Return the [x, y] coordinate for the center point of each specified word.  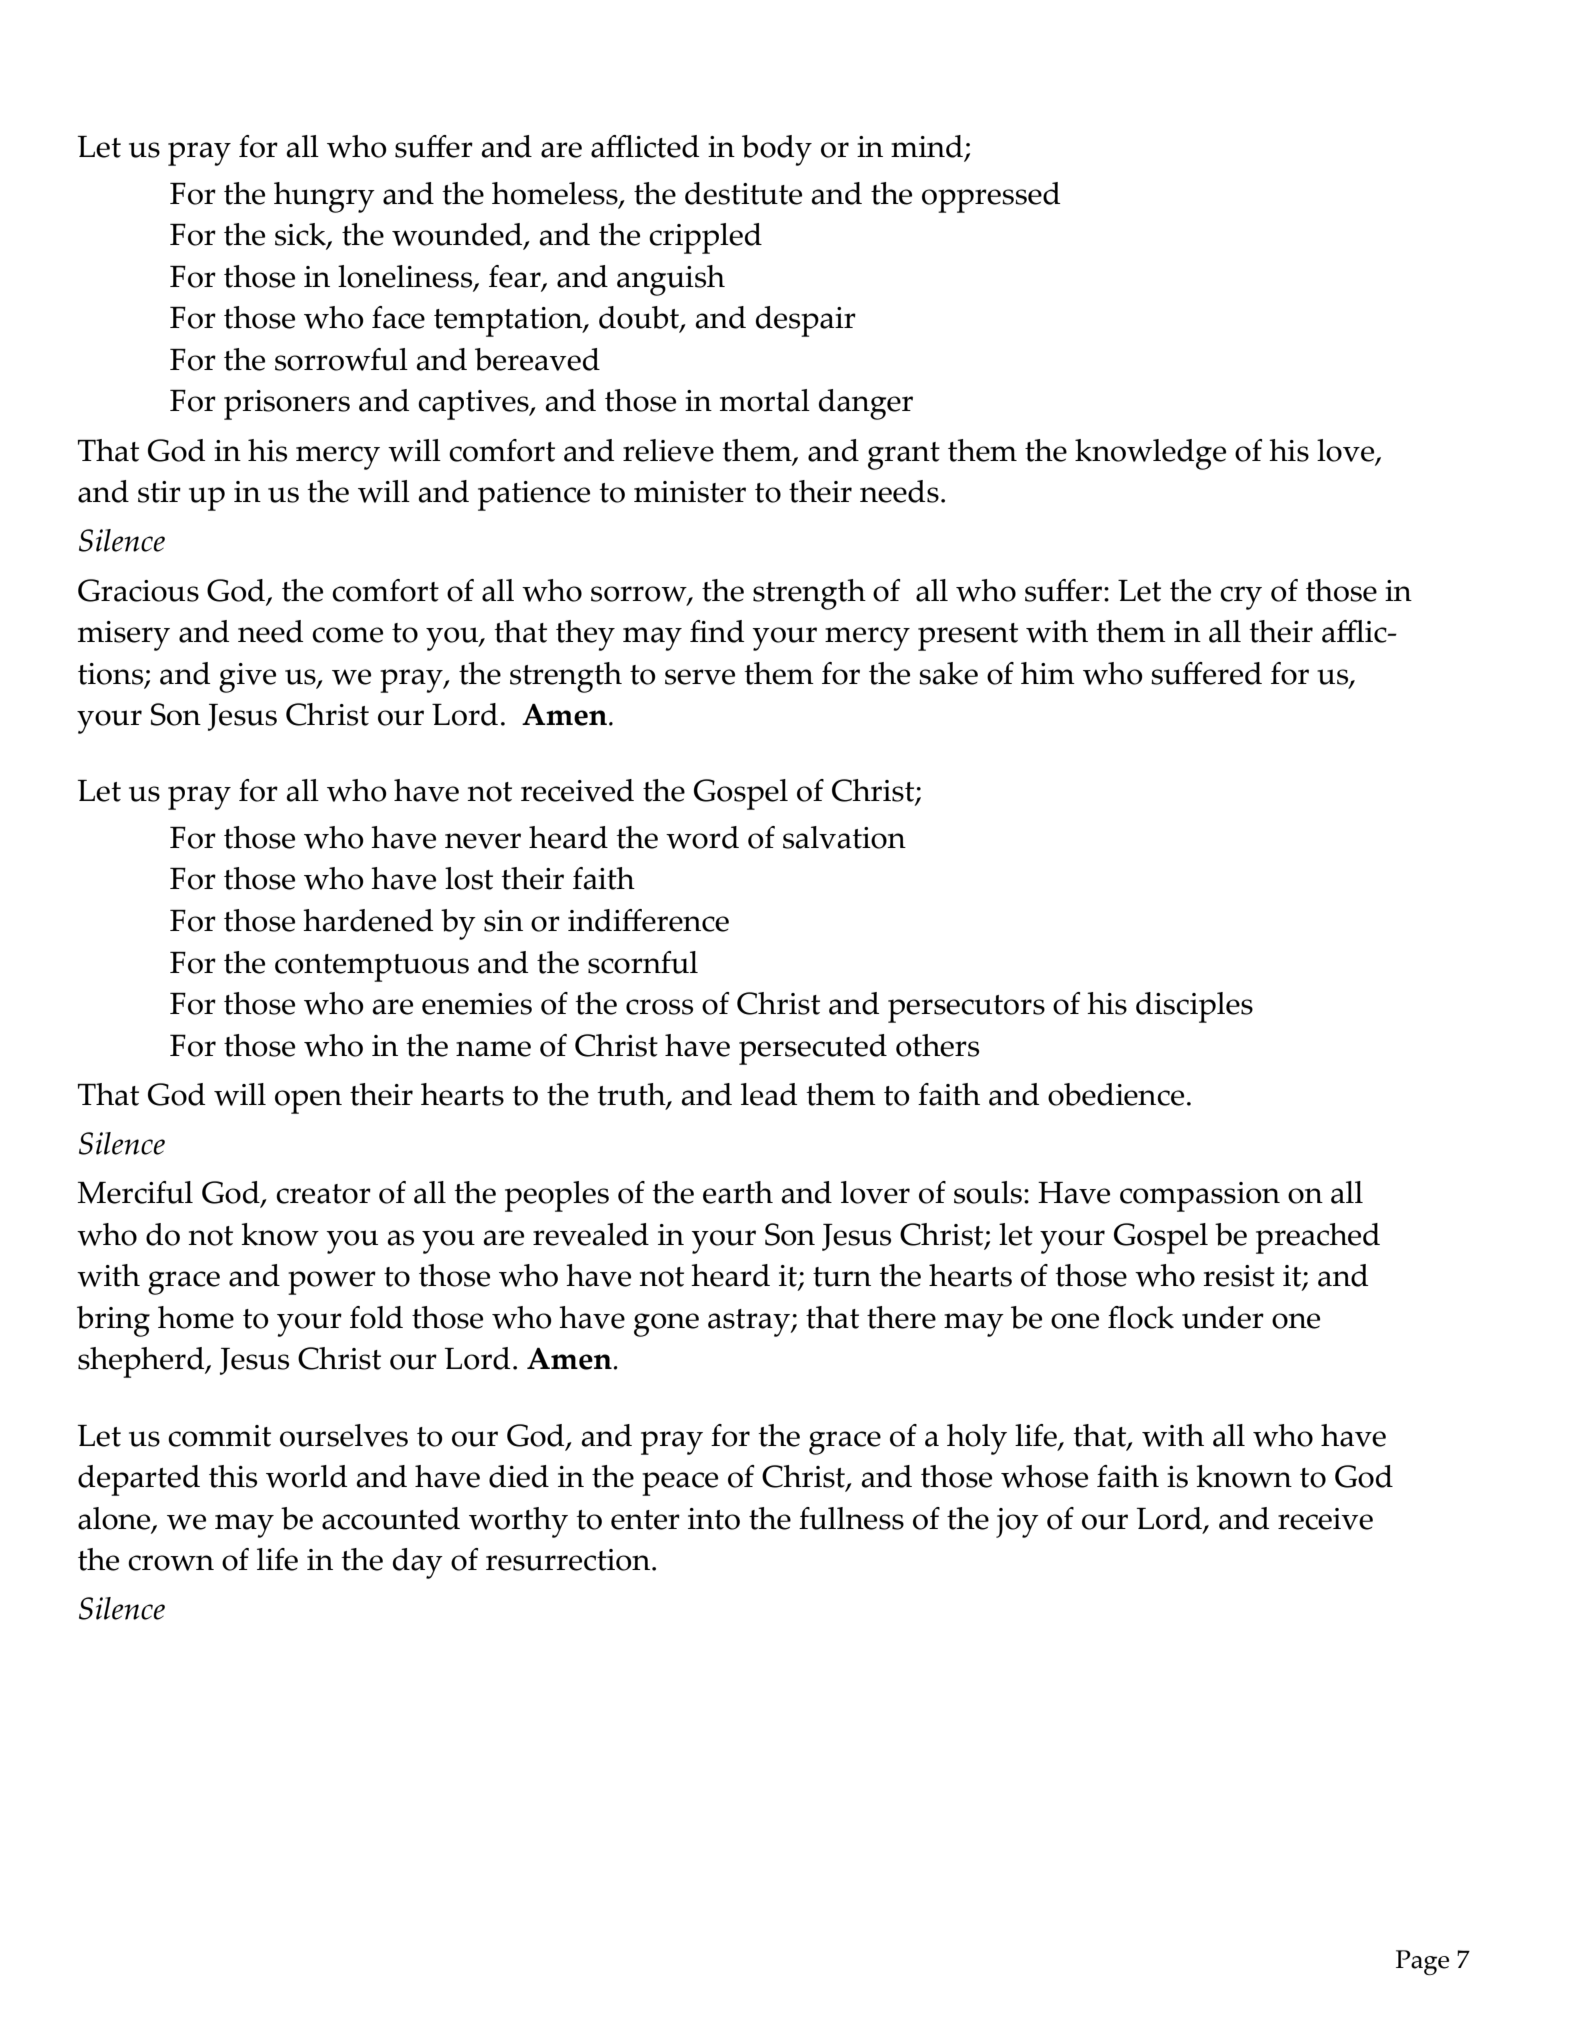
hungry [324, 197]
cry [1241, 598]
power [332, 1283]
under [1223, 1317]
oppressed [991, 197]
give [247, 678]
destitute [743, 193]
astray [750, 1323]
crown [171, 1563]
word [702, 837]
